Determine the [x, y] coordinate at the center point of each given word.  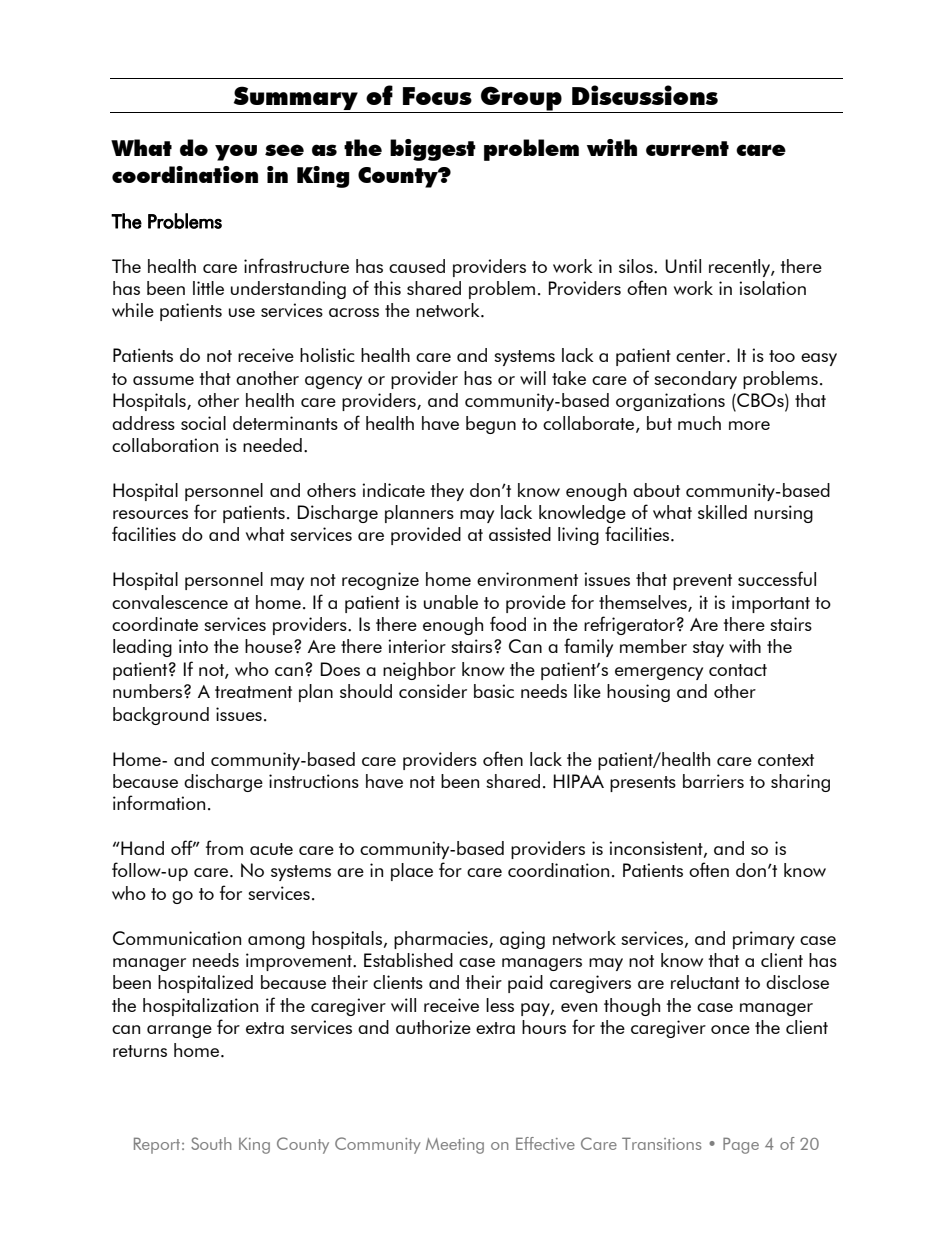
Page [741, 1145]
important [771, 604]
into [193, 646]
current [687, 148]
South [211, 1143]
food [508, 623]
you [236, 152]
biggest [433, 150]
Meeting [455, 1146]
